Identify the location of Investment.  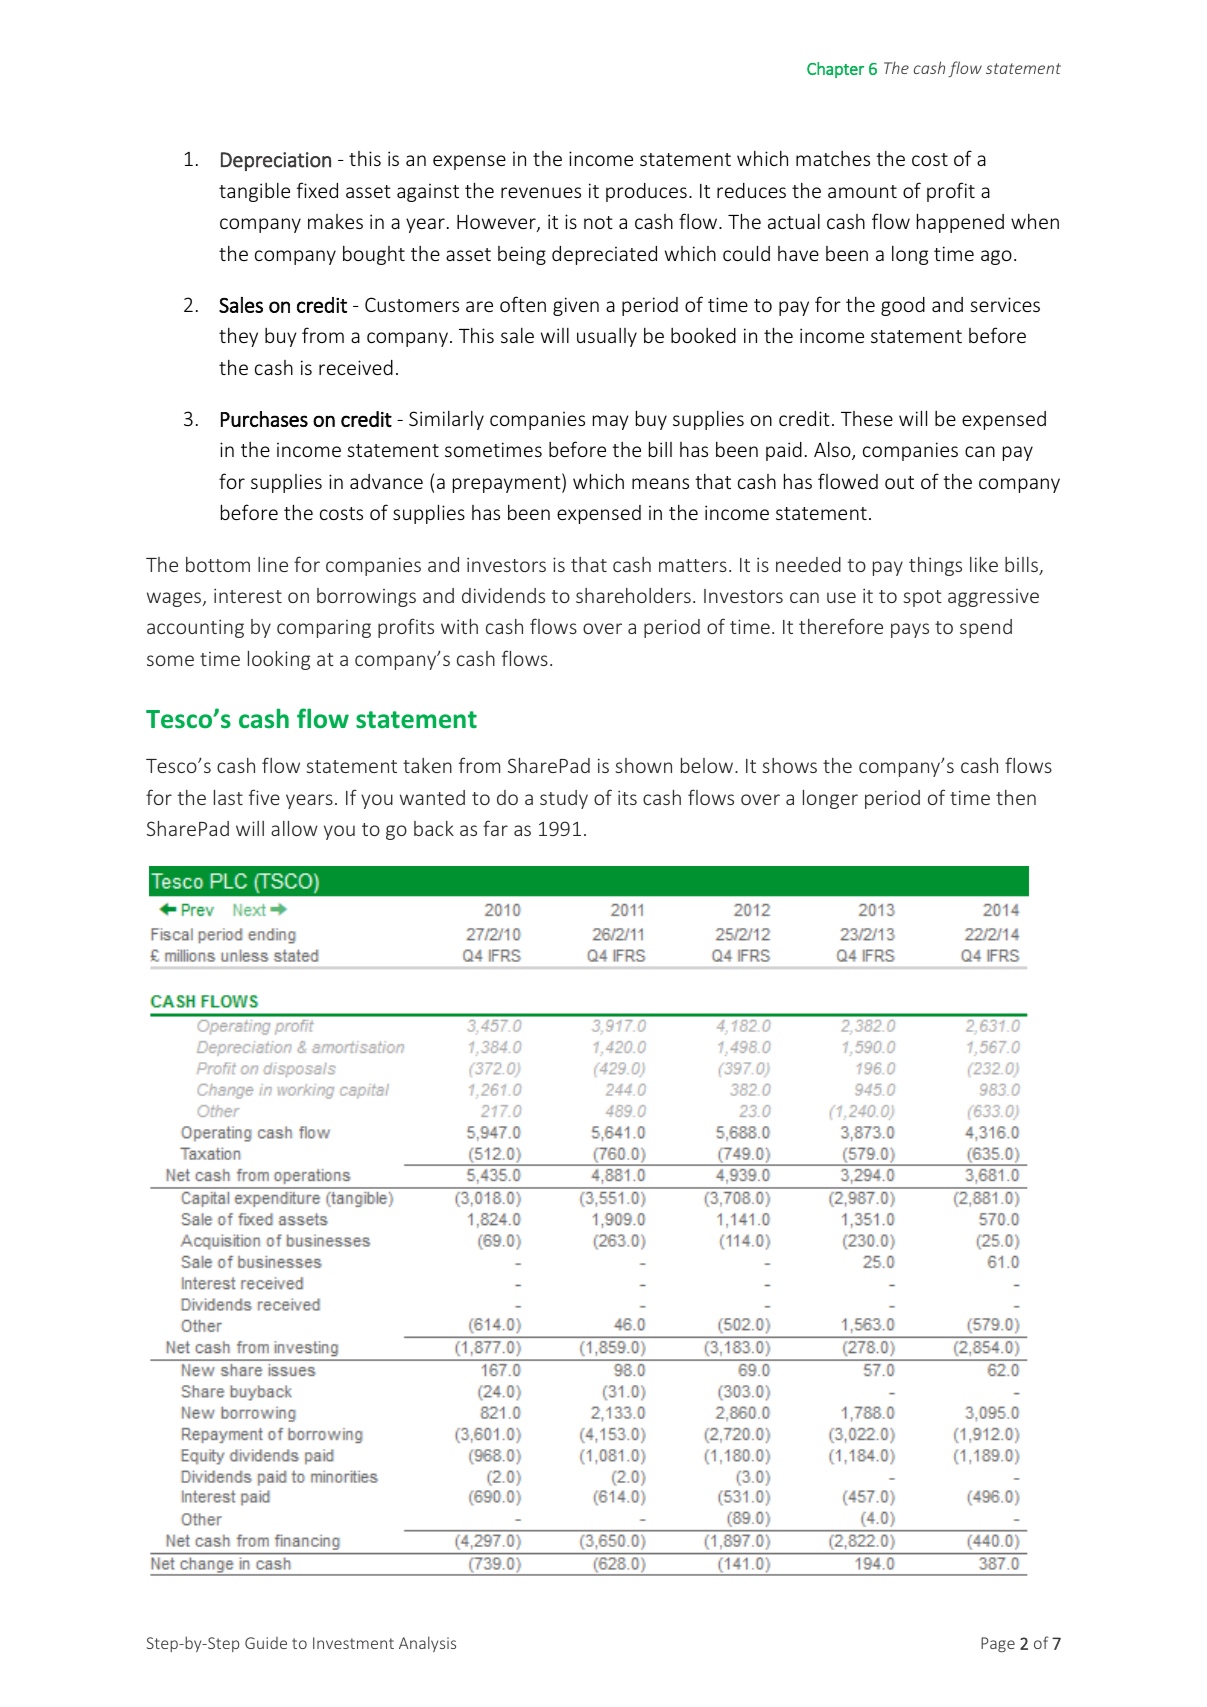
(353, 1643).
